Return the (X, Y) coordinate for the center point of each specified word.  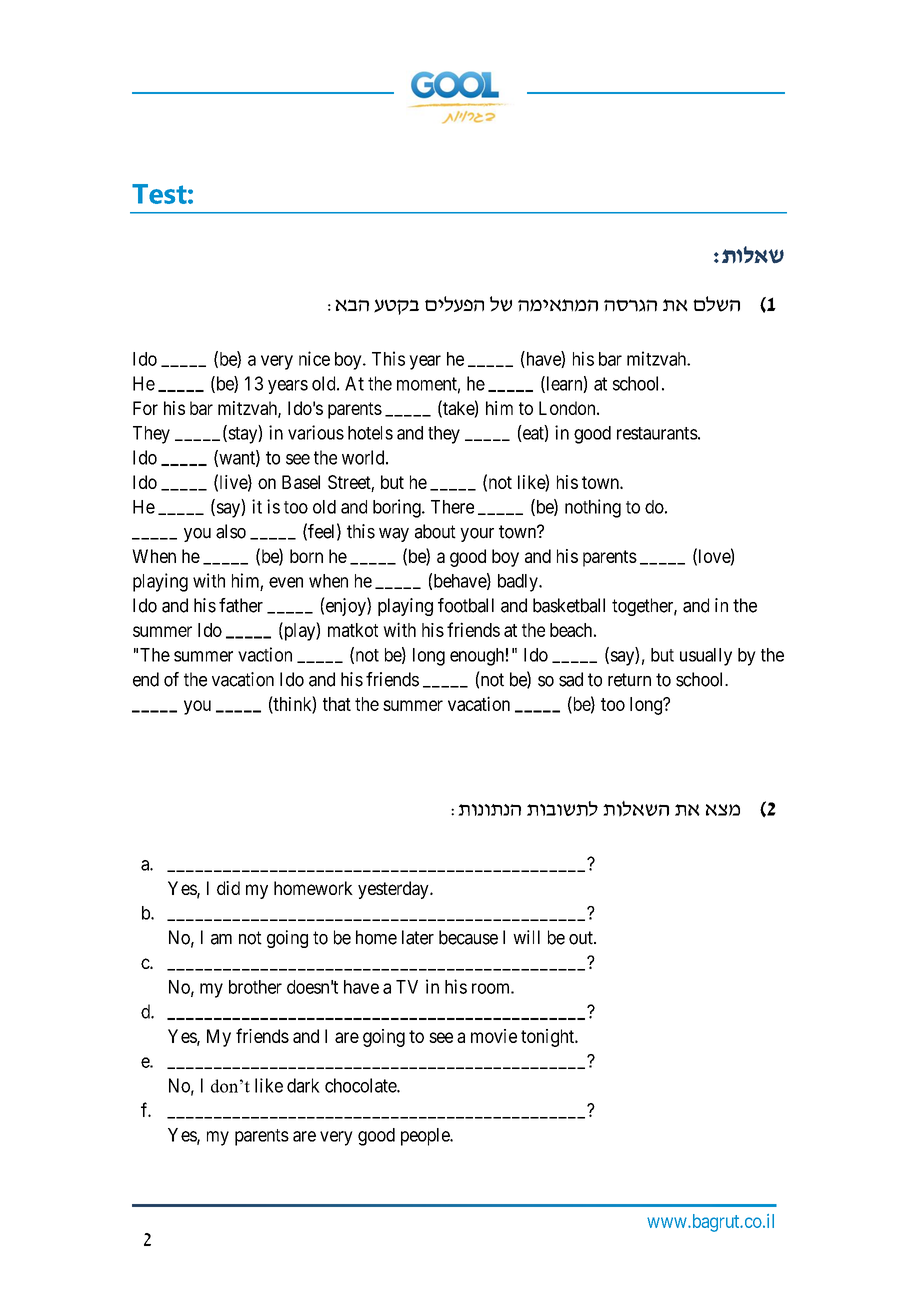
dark (303, 1085)
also (231, 531)
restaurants (657, 433)
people (426, 1137)
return (629, 680)
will (526, 937)
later (418, 937)
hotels (370, 433)
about (435, 531)
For (145, 408)
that (337, 704)
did (228, 888)
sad (571, 679)
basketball (569, 605)
